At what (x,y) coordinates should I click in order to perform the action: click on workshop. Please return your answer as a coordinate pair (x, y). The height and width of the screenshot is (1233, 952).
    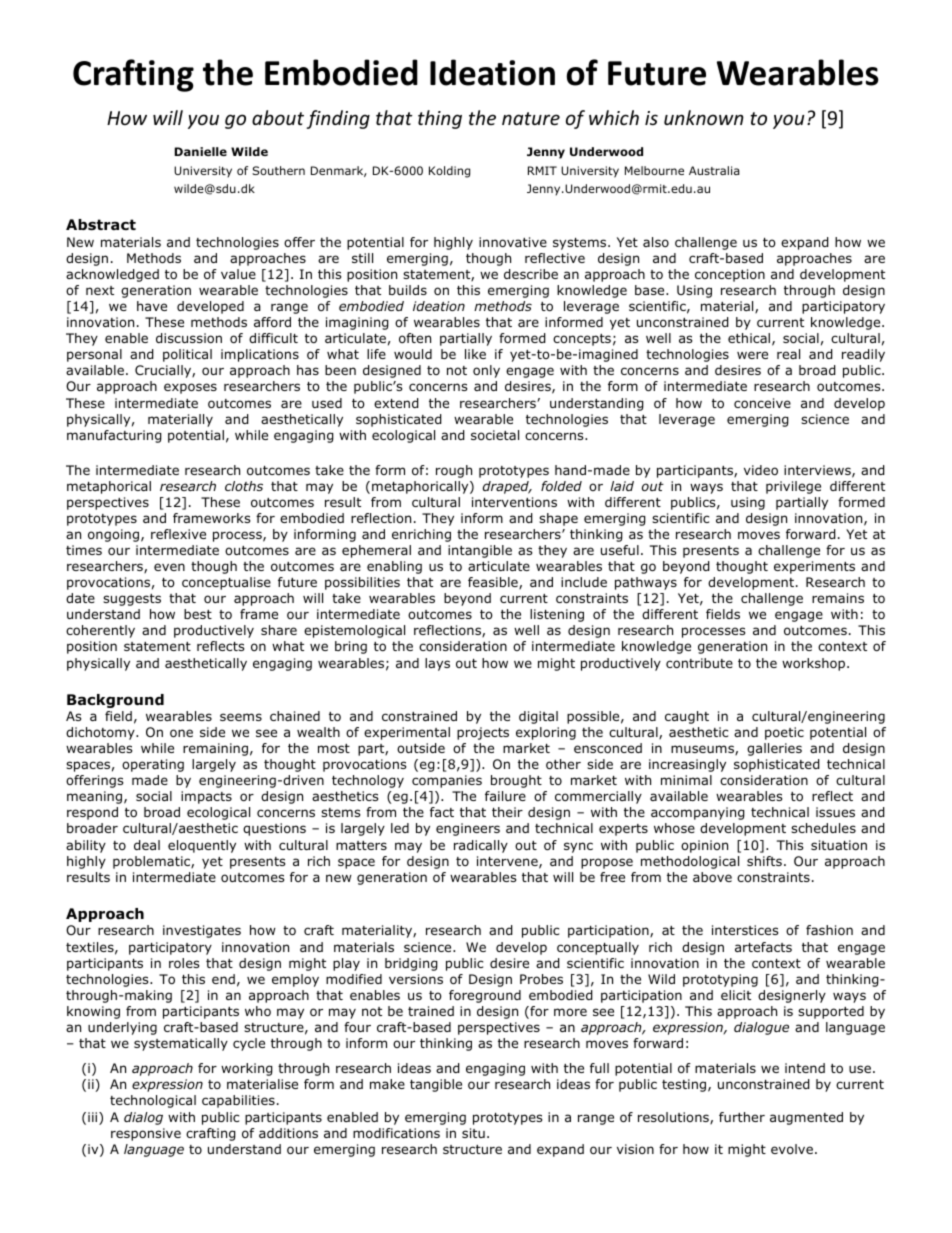
    Looking at the image, I should click on (815, 664).
